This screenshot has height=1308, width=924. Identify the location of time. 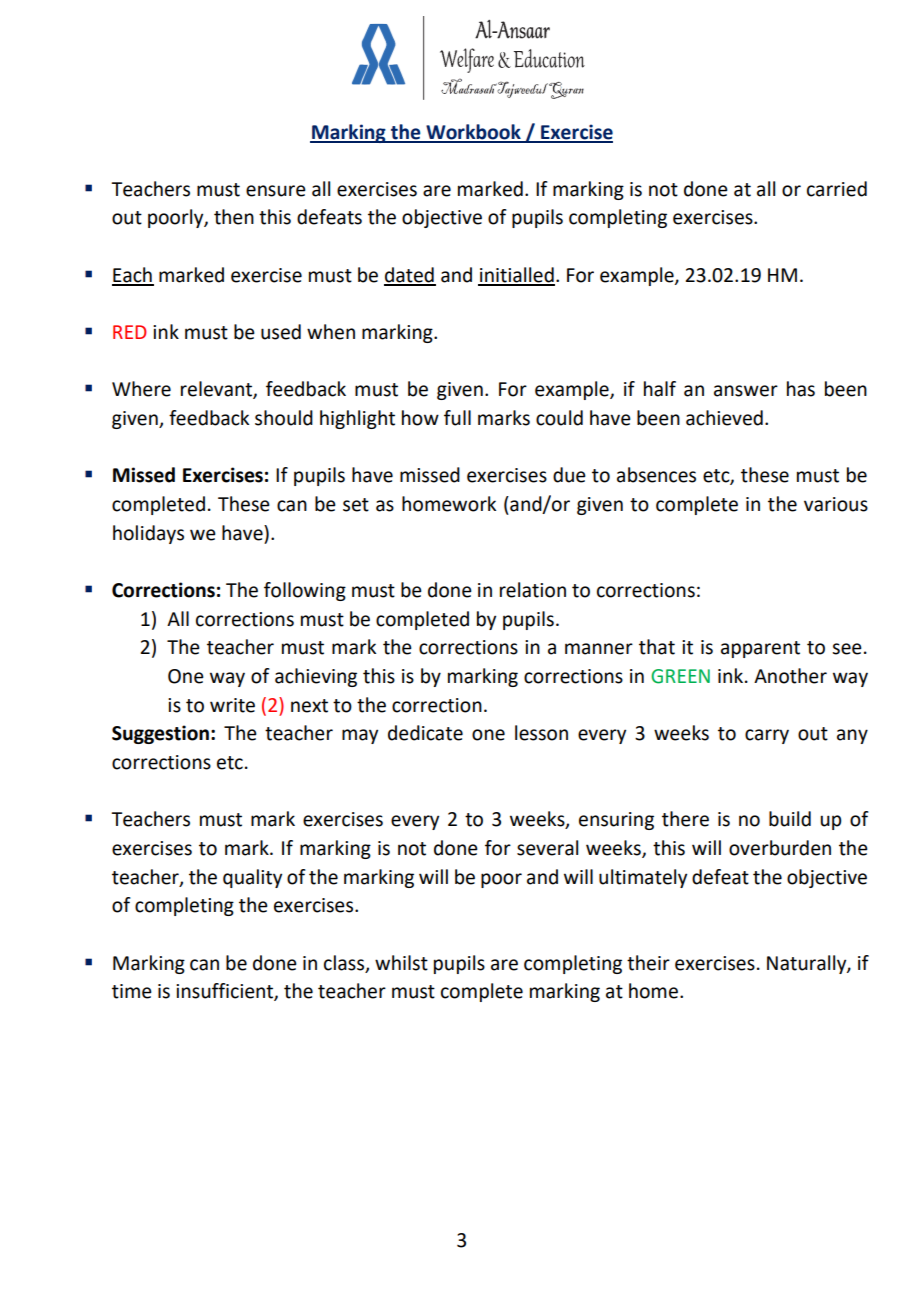
(132, 991).
